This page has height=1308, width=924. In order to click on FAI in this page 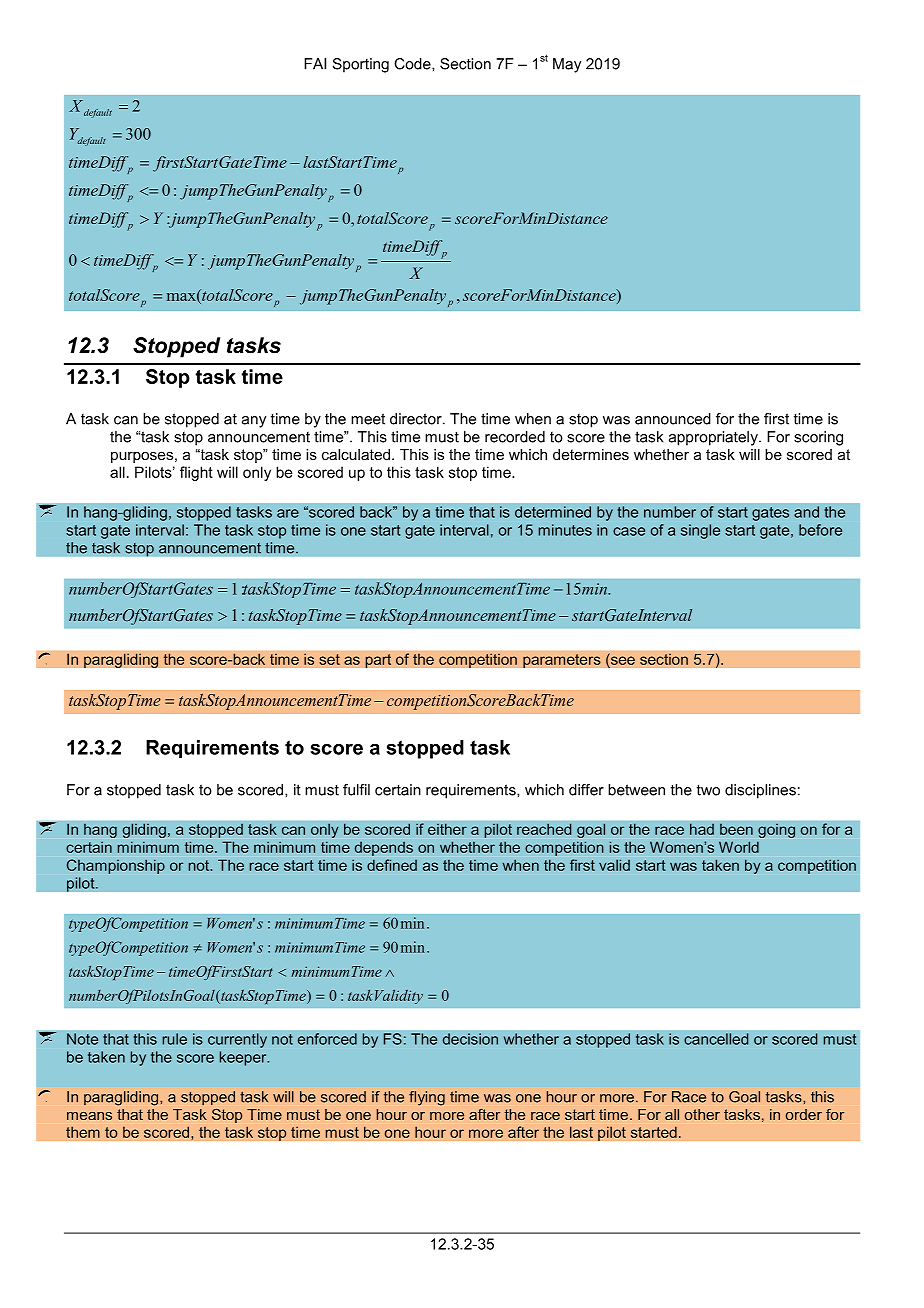, I will do `click(315, 64)`.
